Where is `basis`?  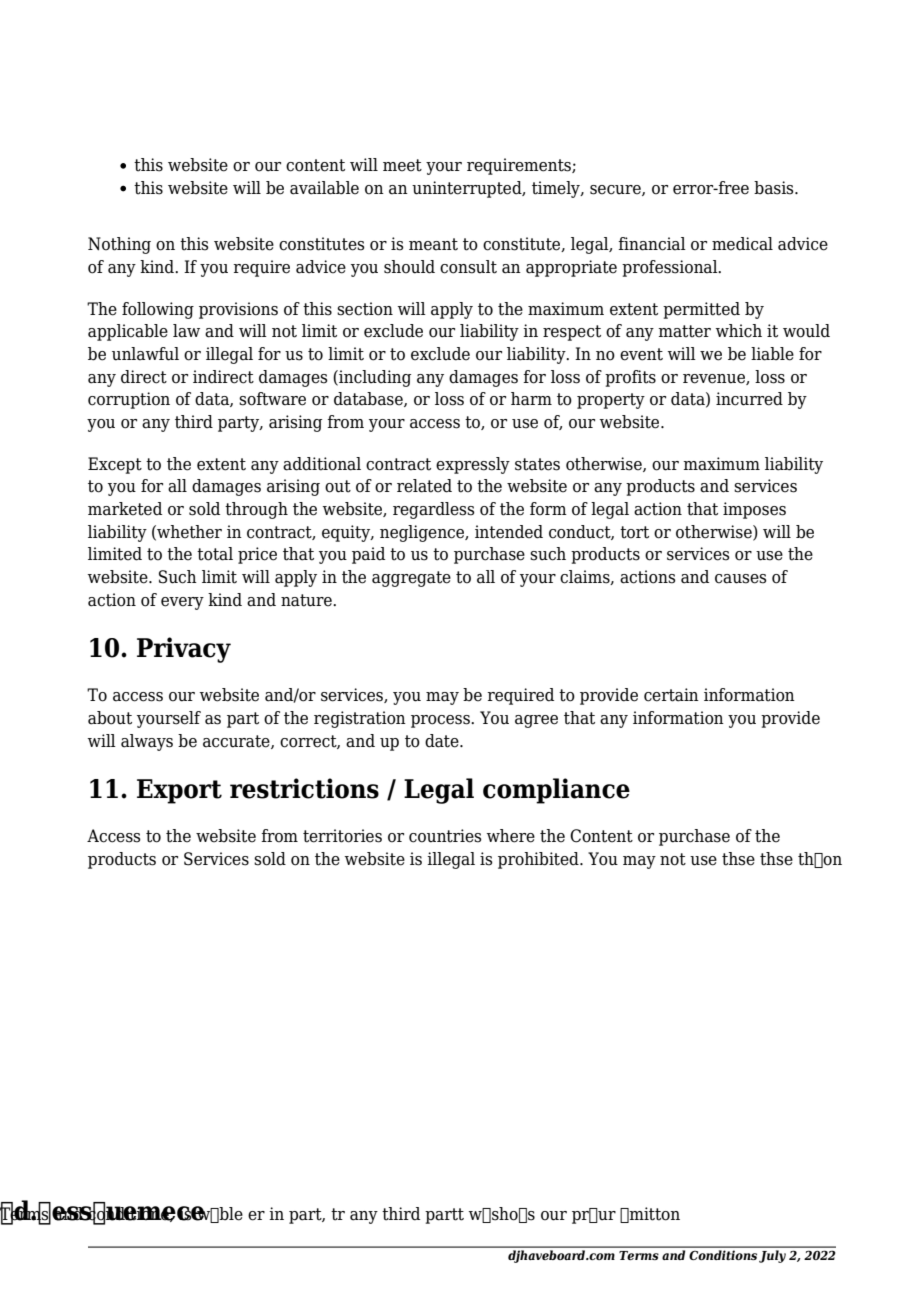 basis is located at coordinates (775, 188).
